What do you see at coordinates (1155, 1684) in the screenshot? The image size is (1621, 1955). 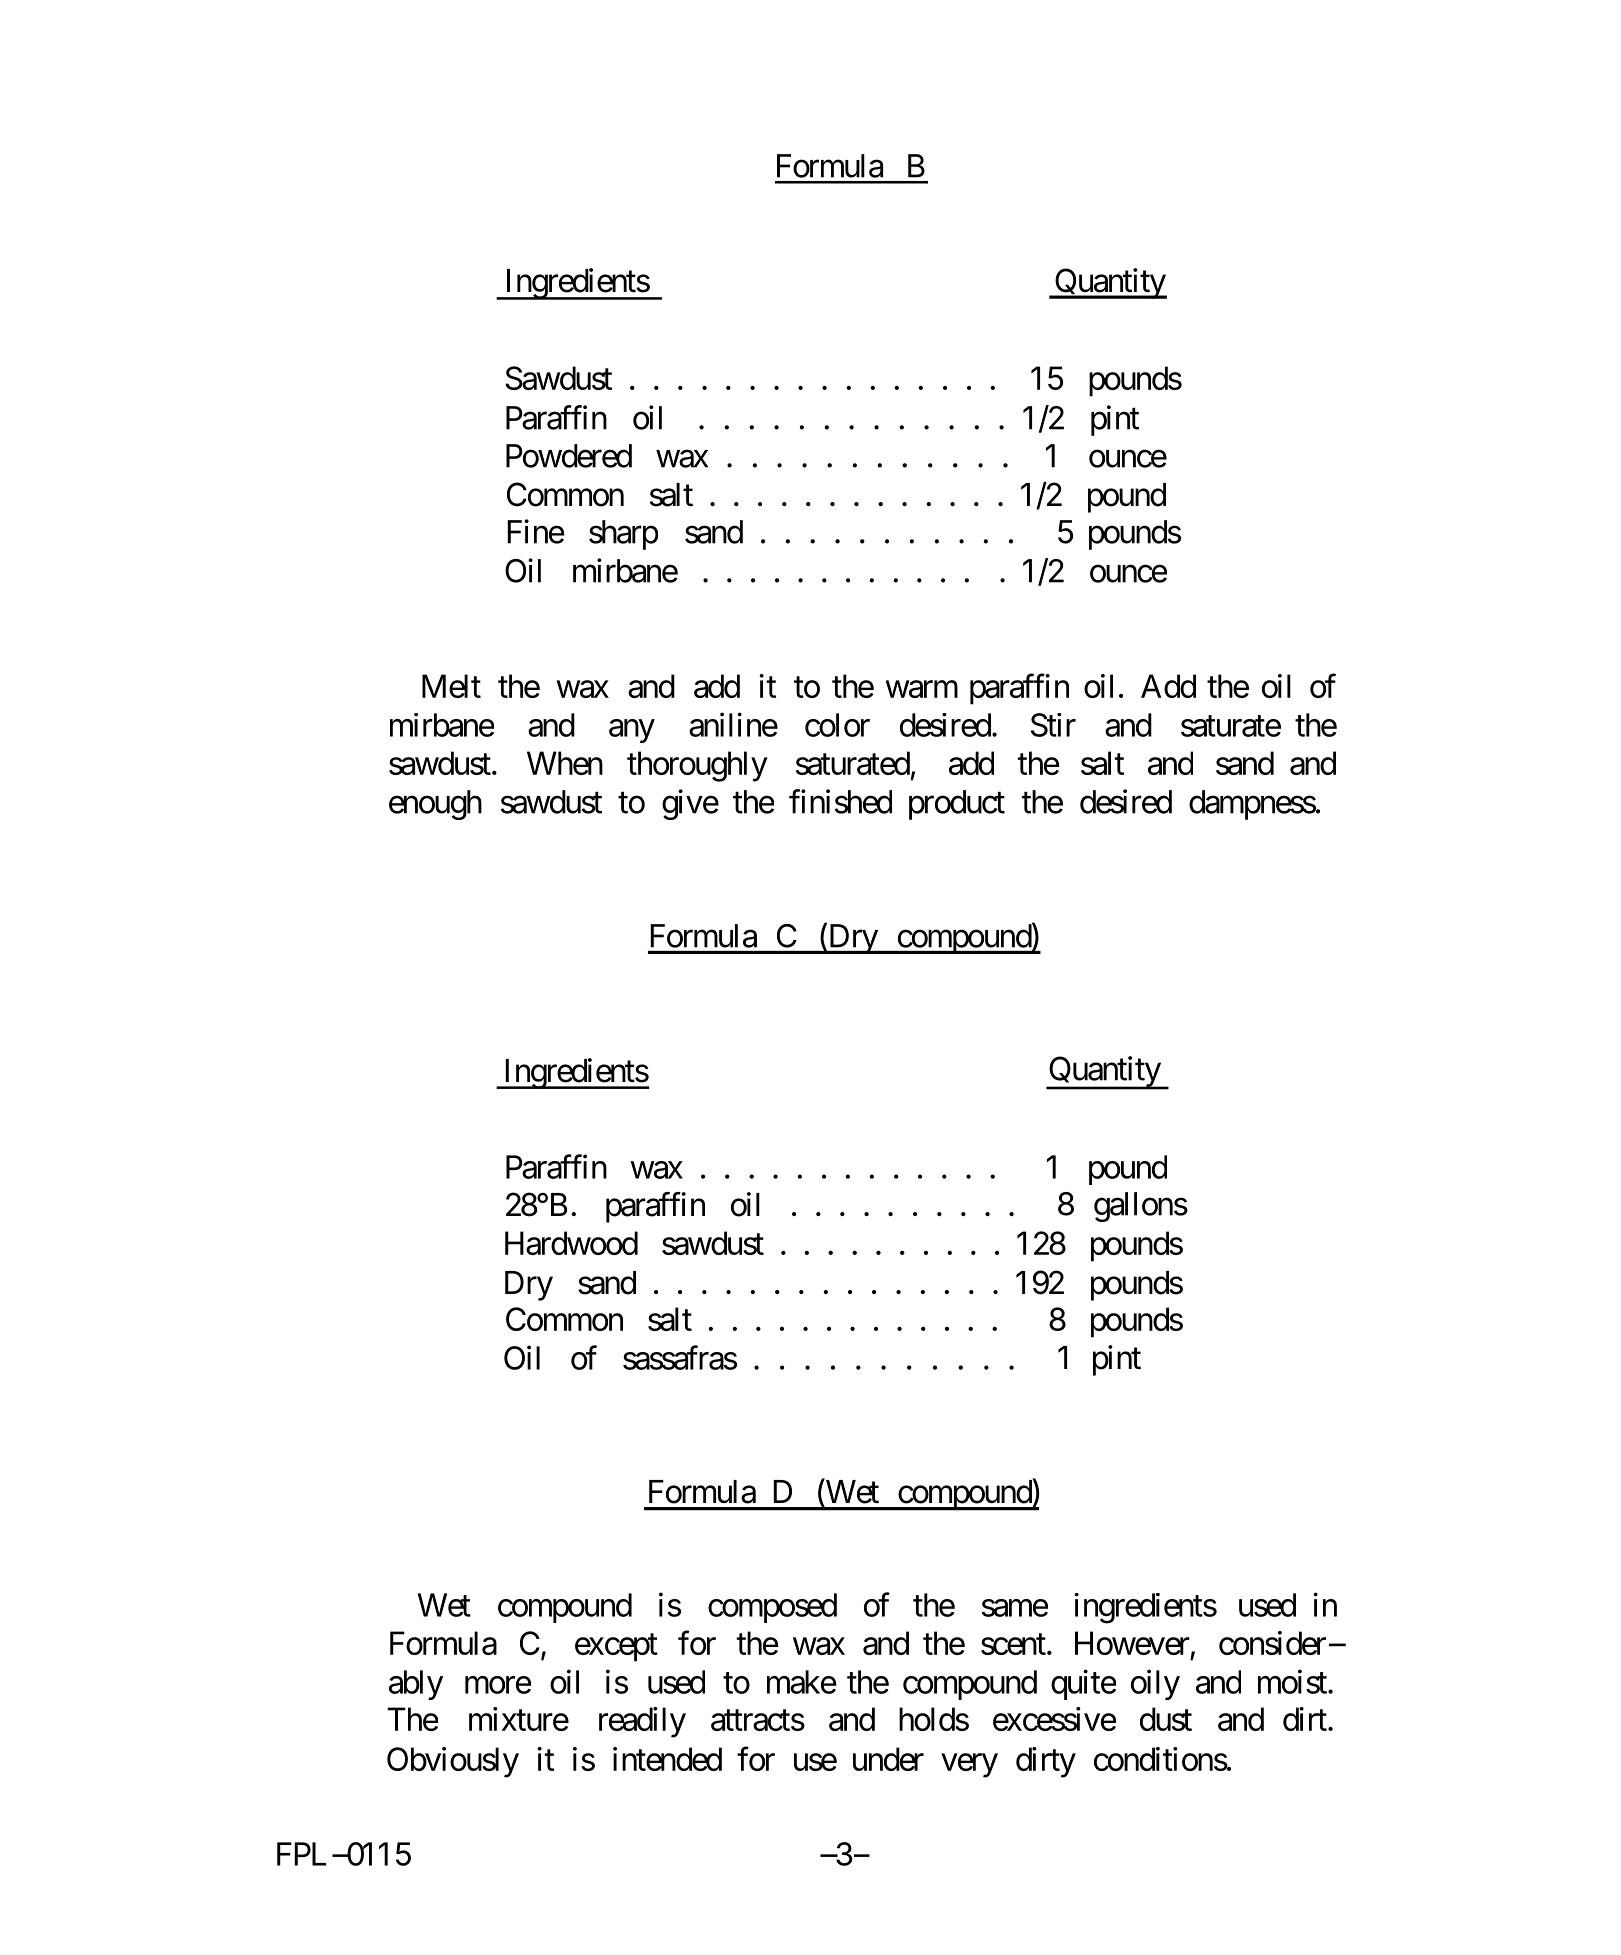 I see `oily` at bounding box center [1155, 1684].
